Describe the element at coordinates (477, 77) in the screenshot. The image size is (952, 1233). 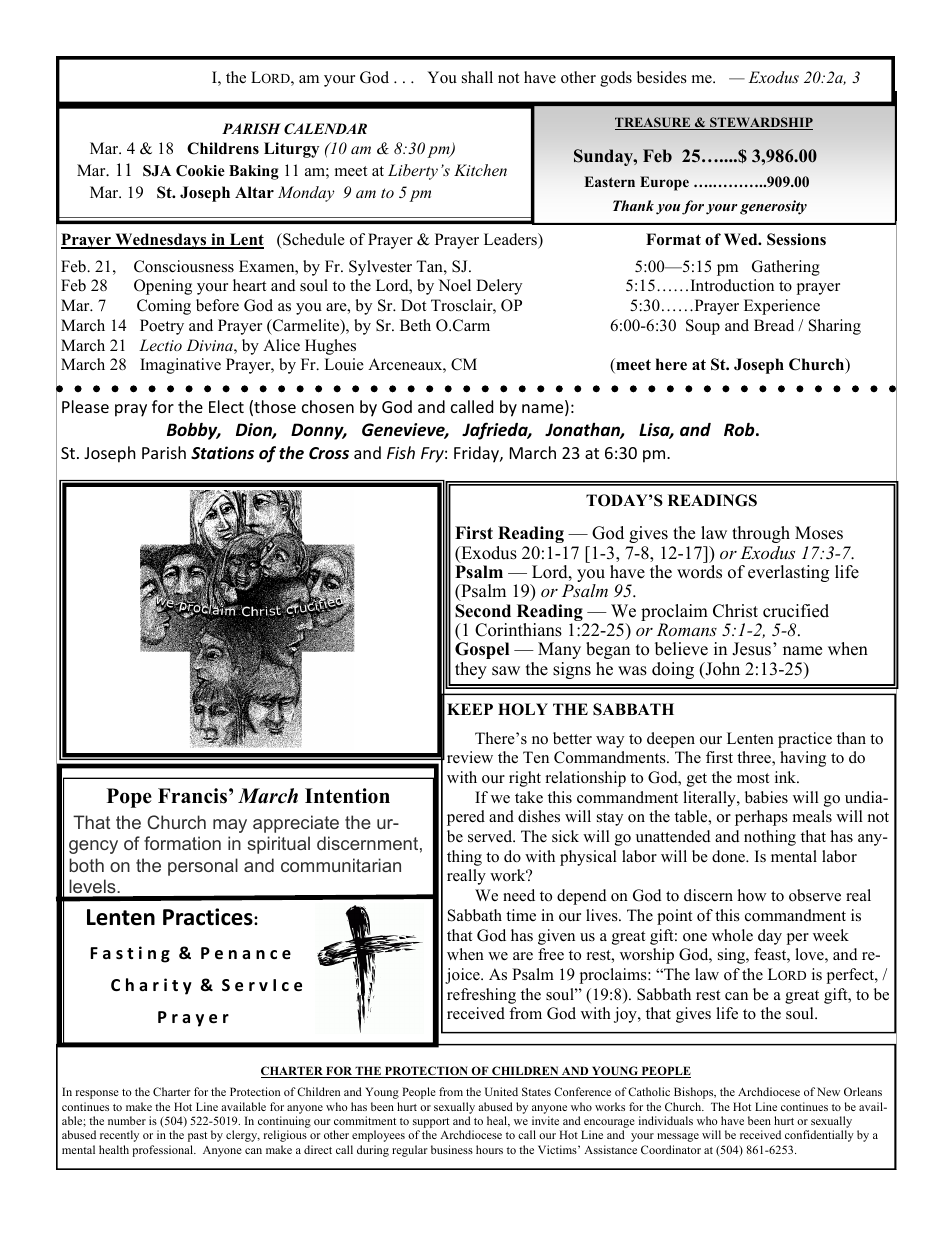
I see `shall` at that location.
